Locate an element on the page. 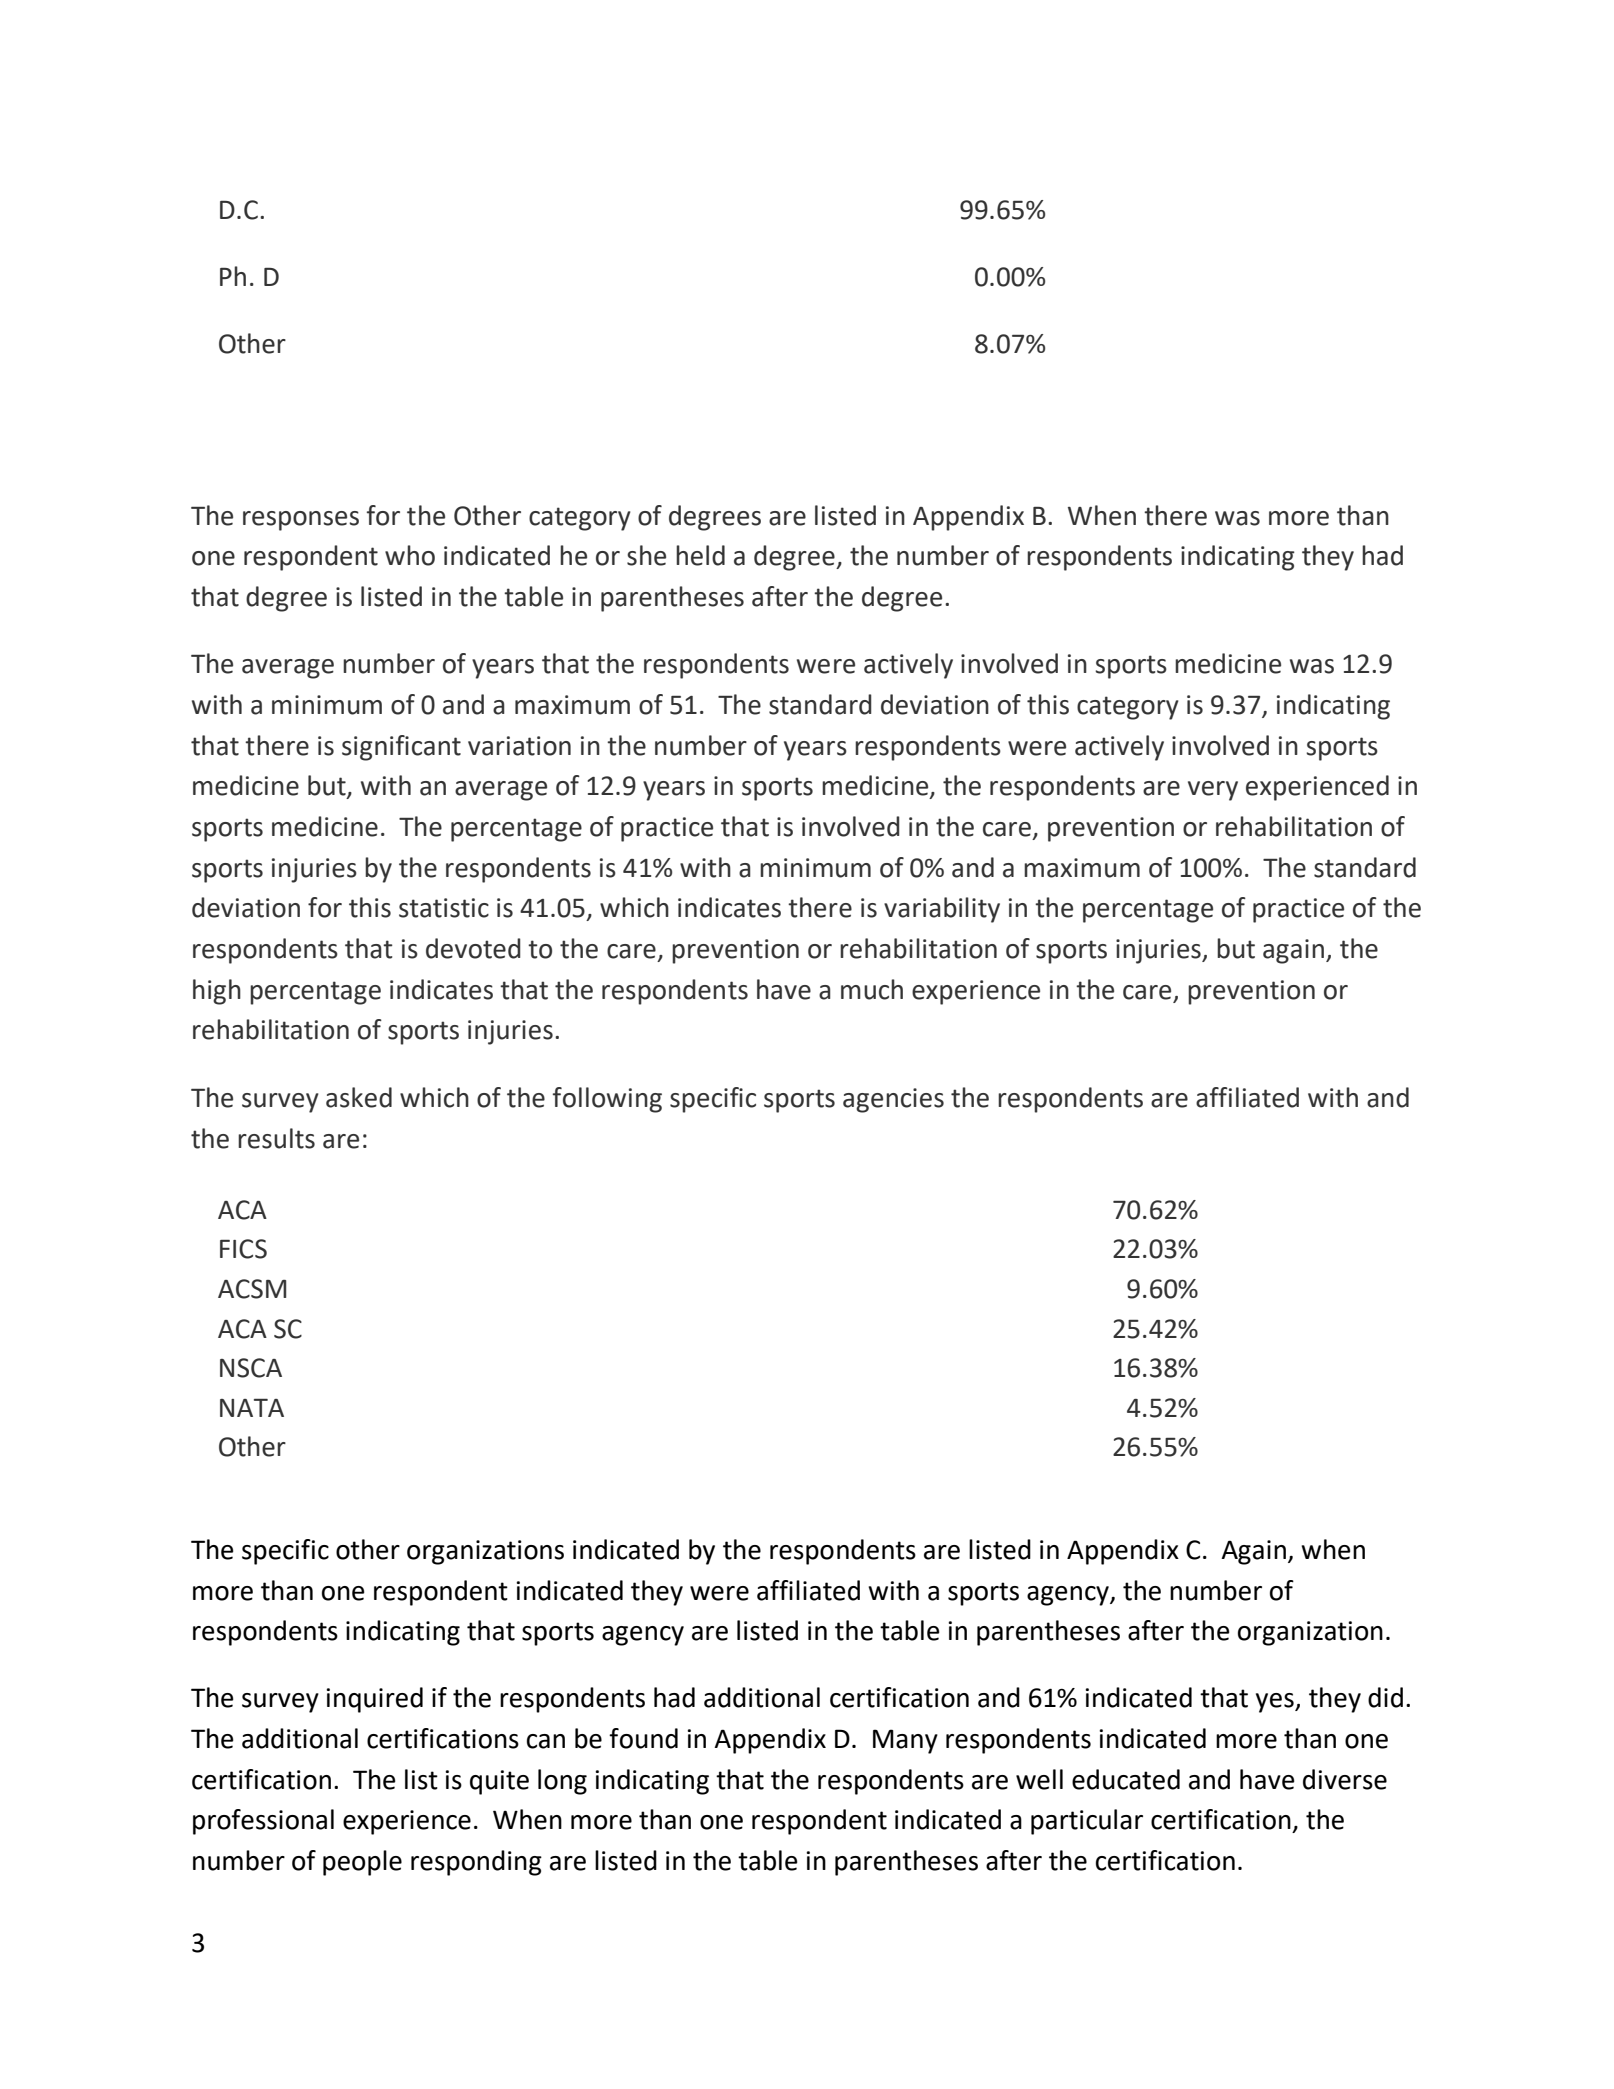 The image size is (1614, 2089). much is located at coordinates (872, 989).
